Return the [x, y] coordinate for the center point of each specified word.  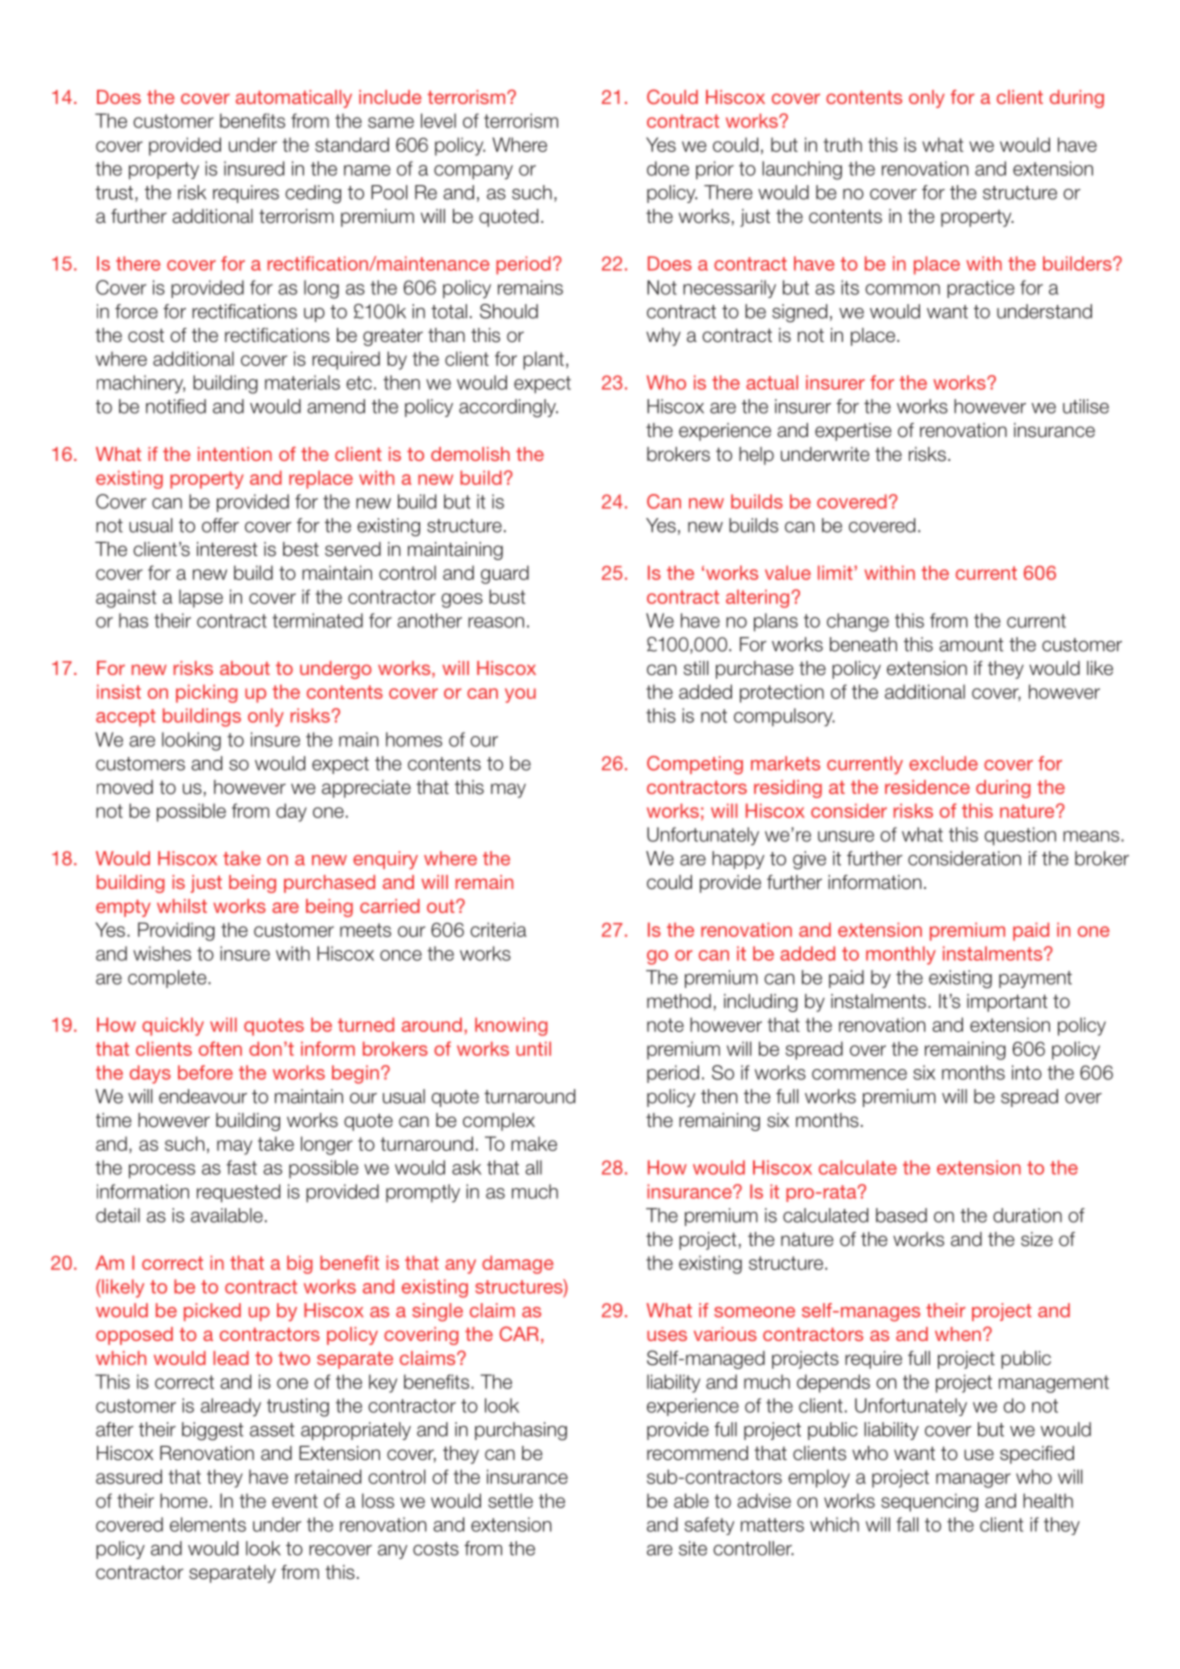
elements [208, 1524]
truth [843, 144]
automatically [294, 99]
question [1020, 836]
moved [125, 787]
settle [510, 1500]
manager [973, 1480]
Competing [695, 765]
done [668, 168]
